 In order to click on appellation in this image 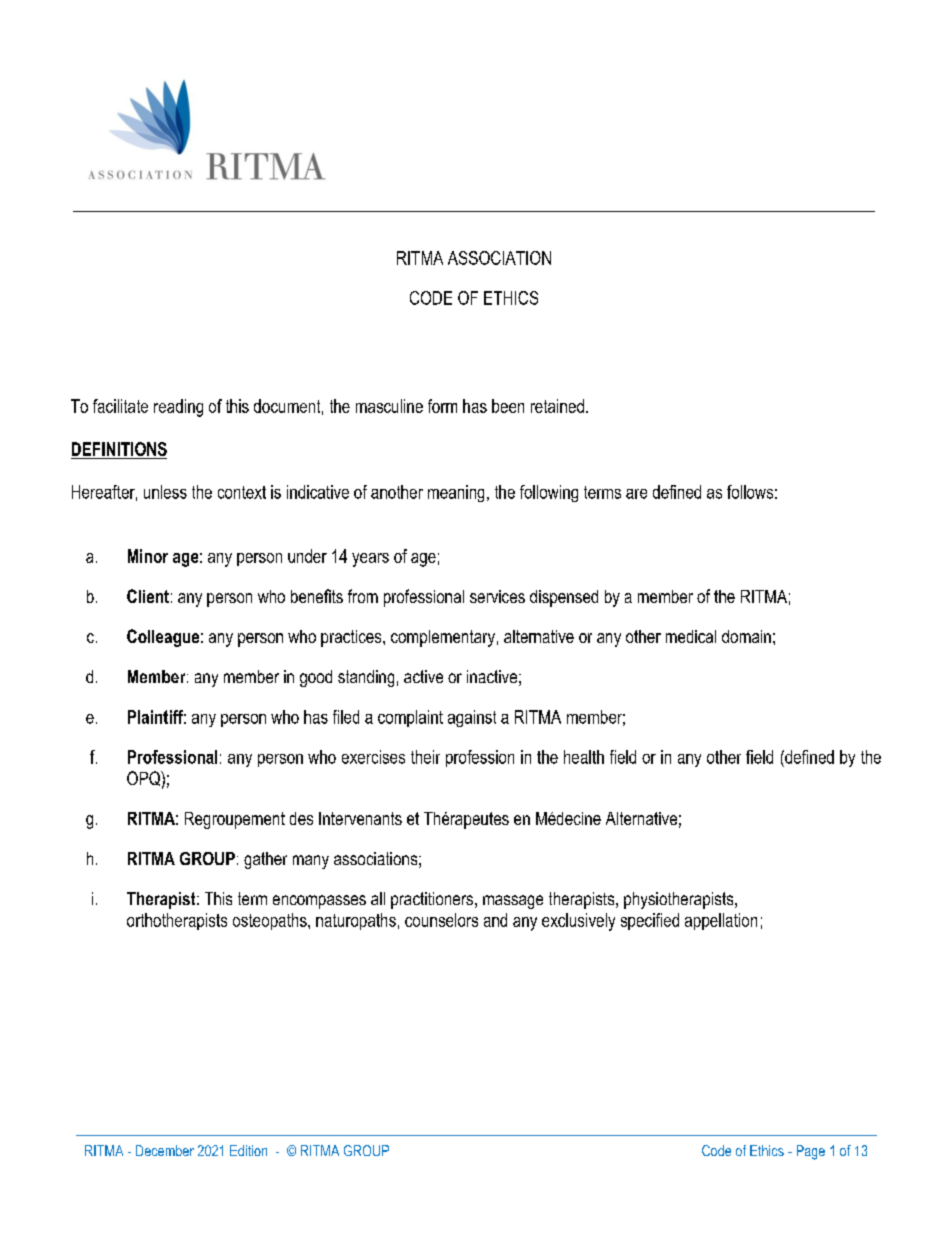, I will do `click(721, 921)`.
